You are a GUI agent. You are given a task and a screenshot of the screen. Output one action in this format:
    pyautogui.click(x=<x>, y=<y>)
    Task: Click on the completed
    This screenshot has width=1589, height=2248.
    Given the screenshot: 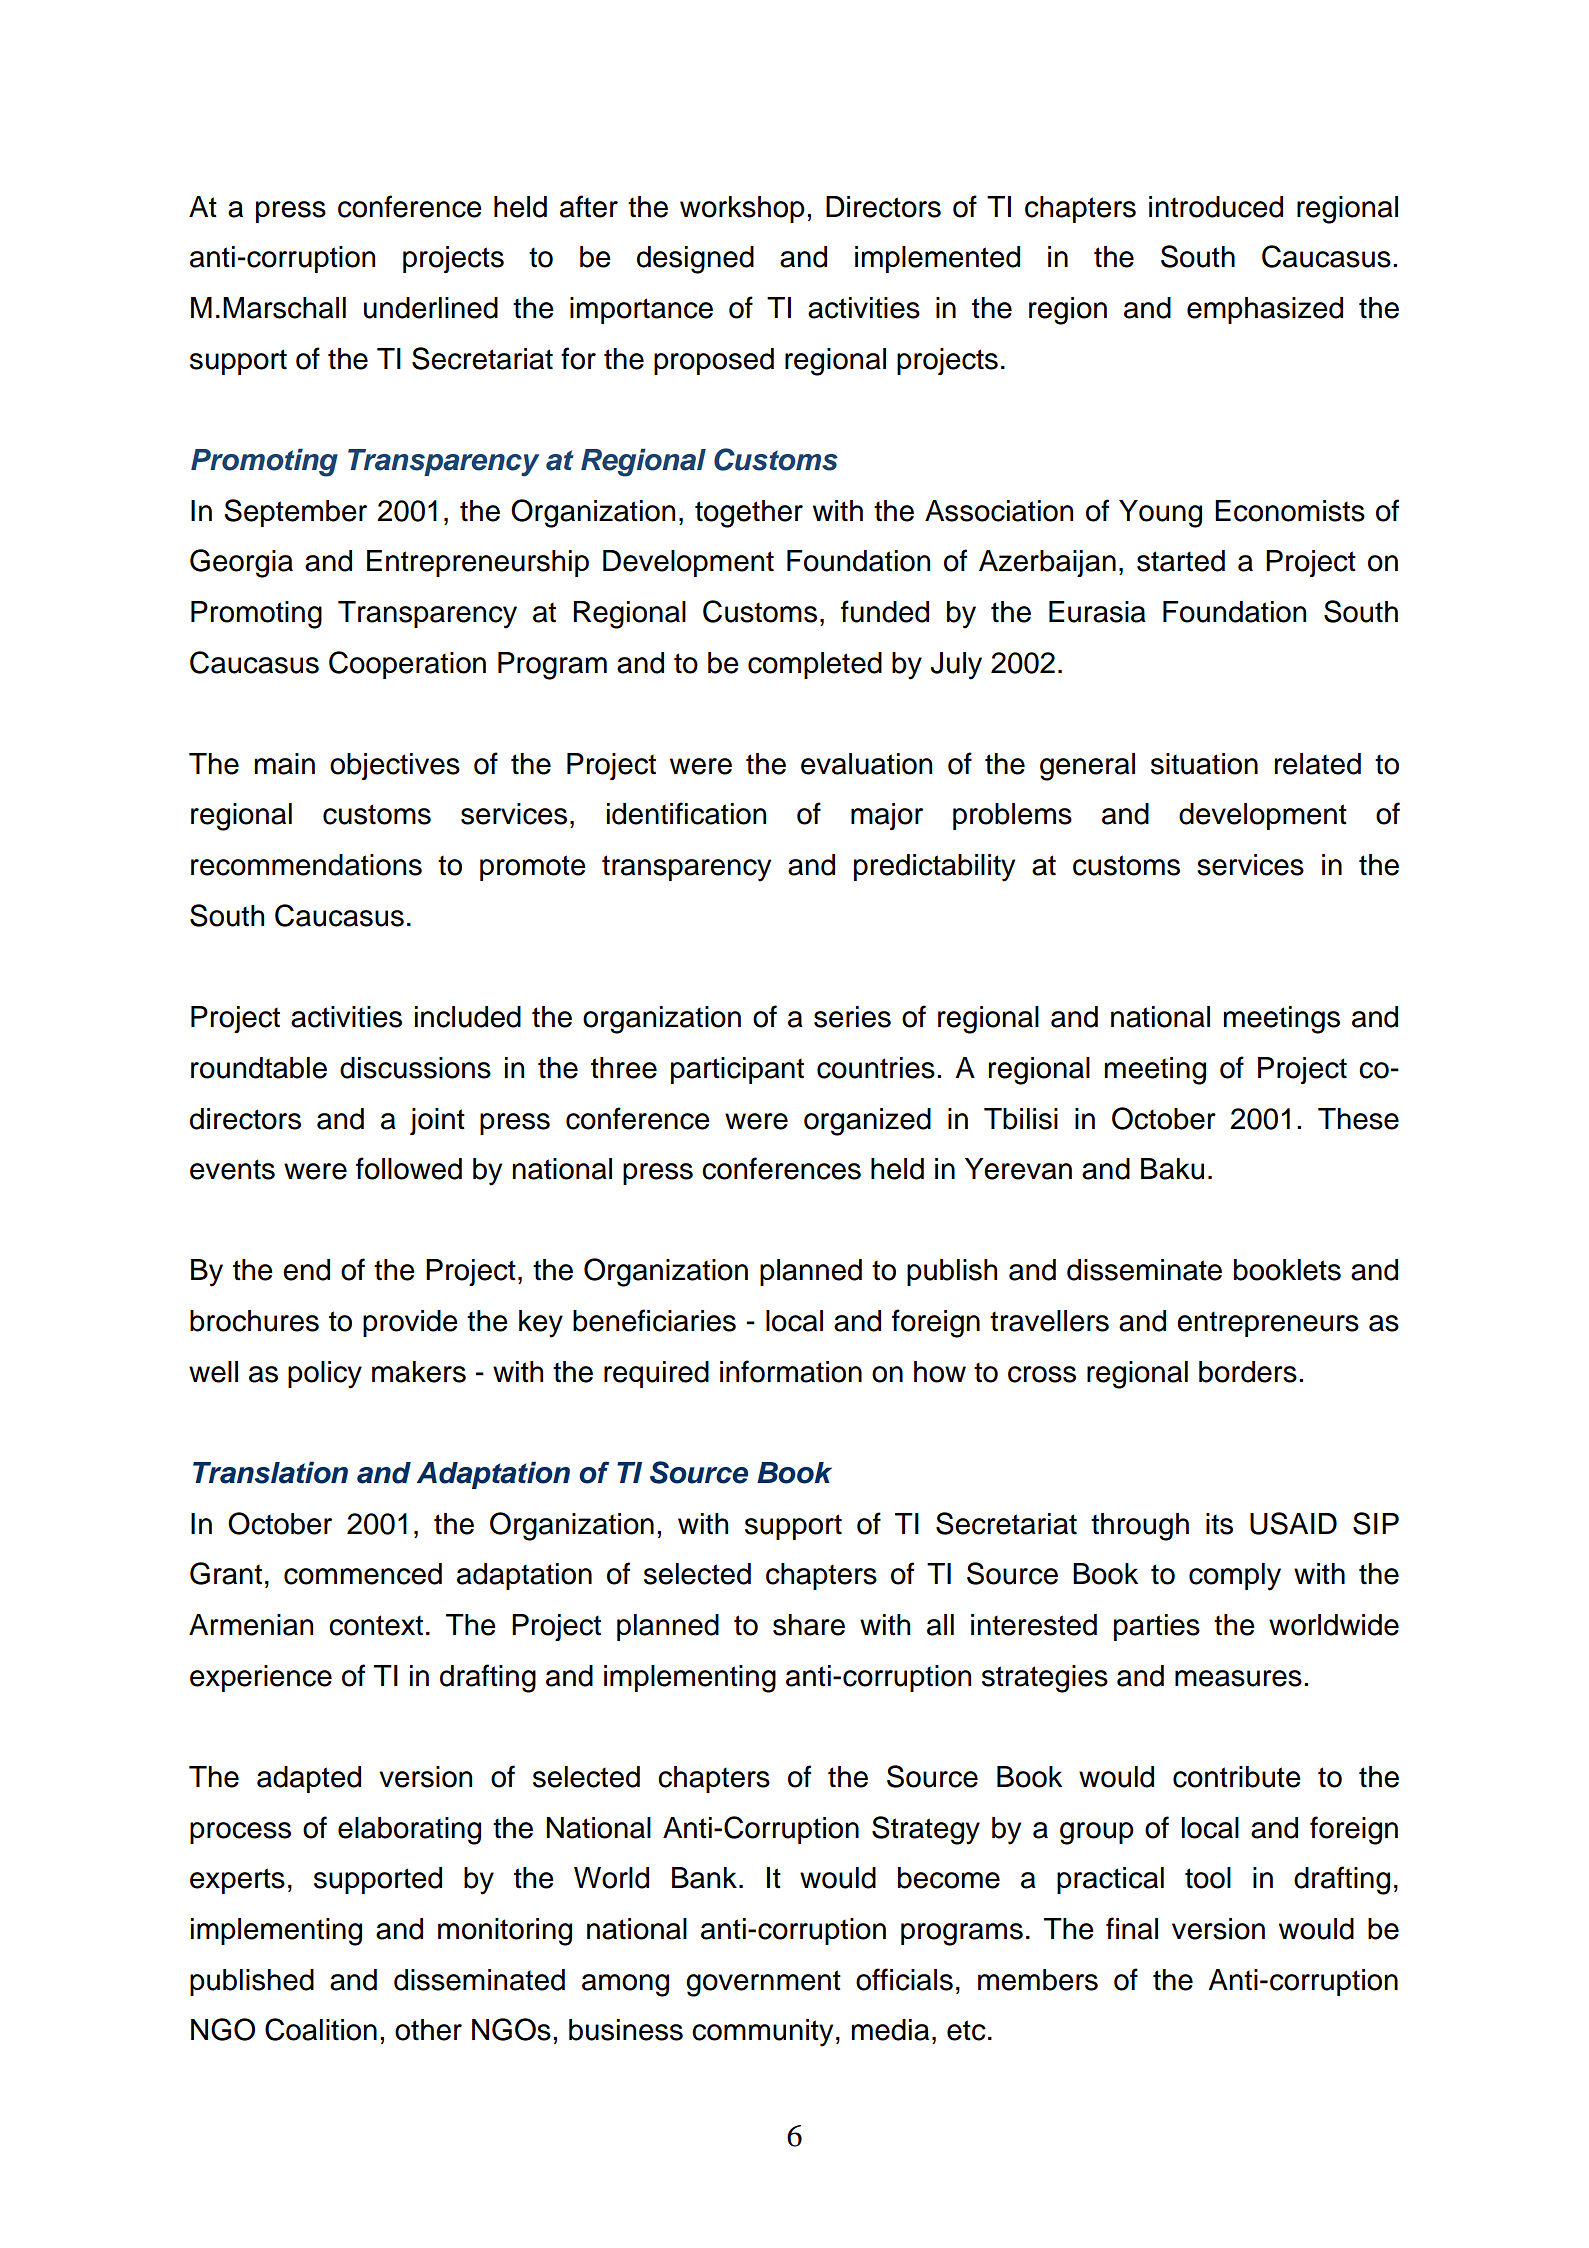 What is the action you would take?
    pyautogui.click(x=815, y=665)
